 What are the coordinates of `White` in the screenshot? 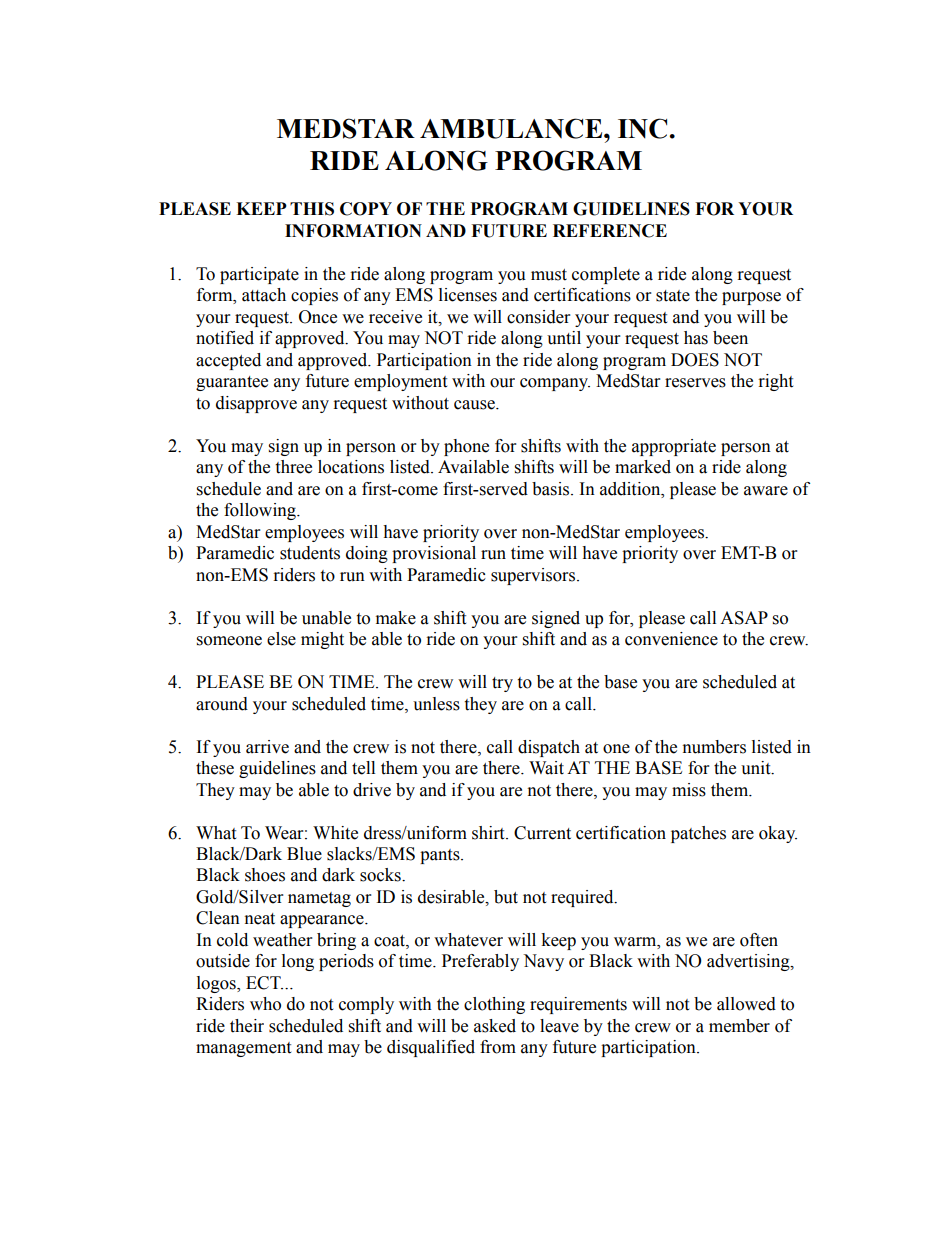 It's located at (335, 833).
